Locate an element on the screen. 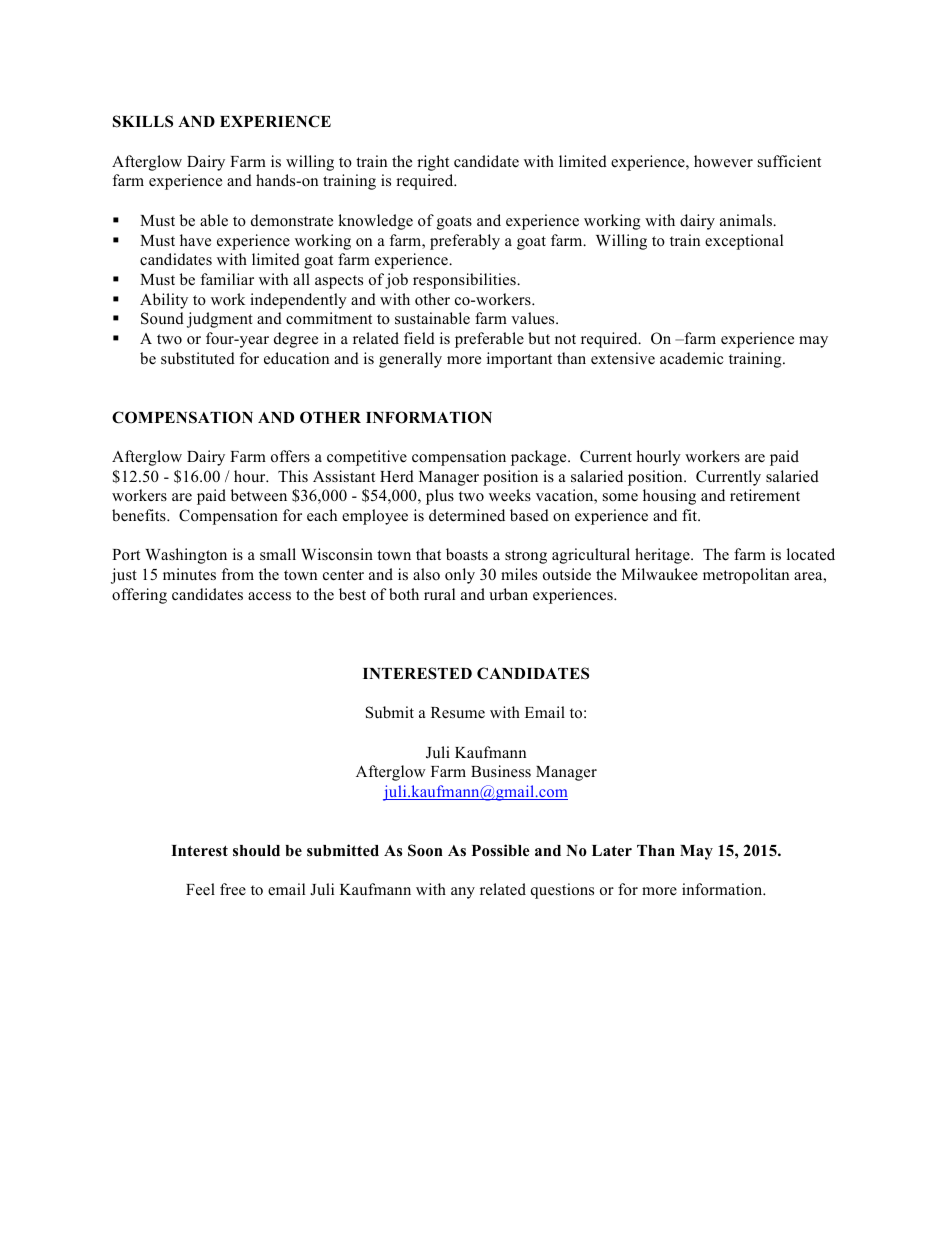 The image size is (952, 1233). between is located at coordinates (259, 495).
